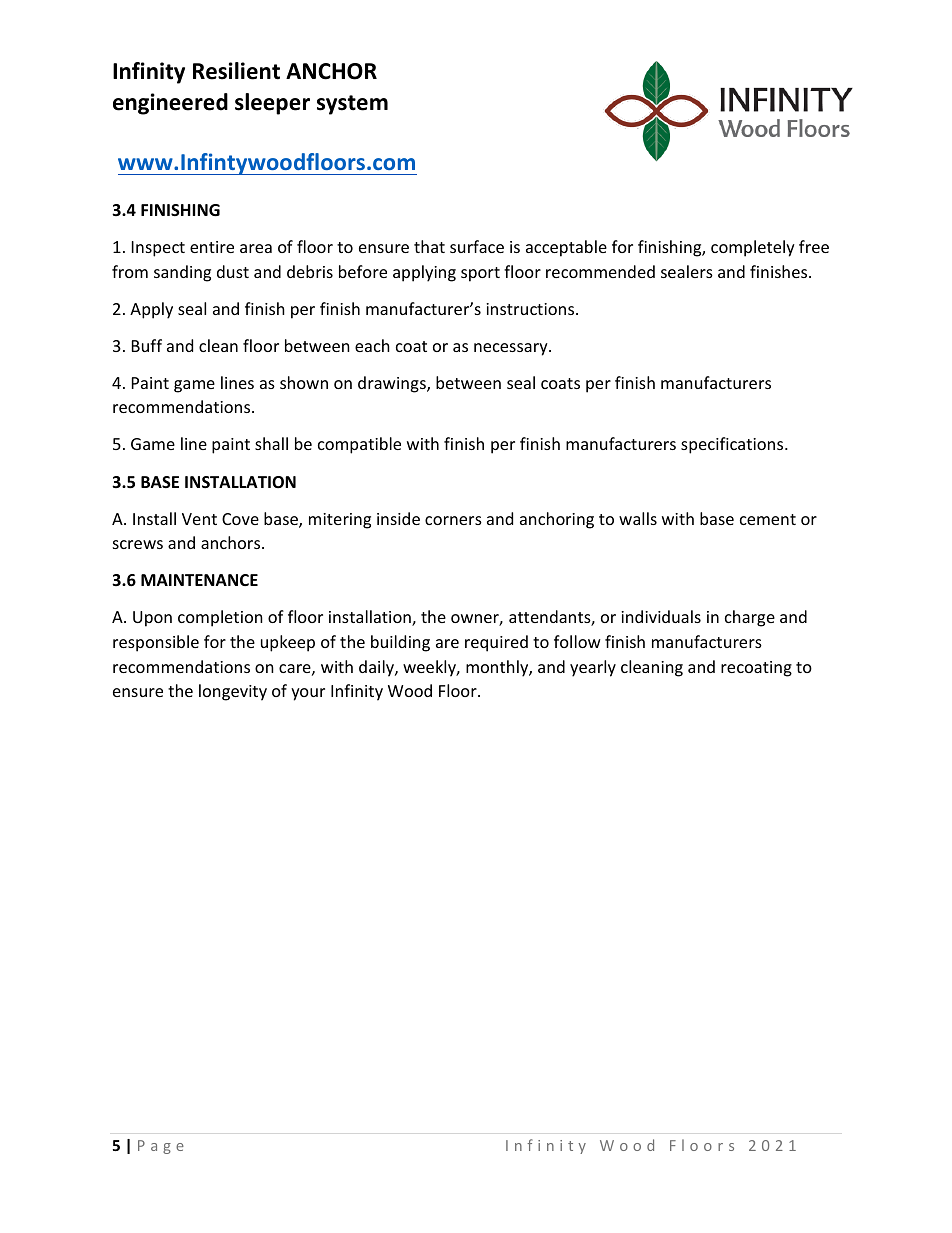 Image resolution: width=952 pixels, height=1233 pixels. What do you see at coordinates (753, 248) in the screenshot?
I see `completely` at bounding box center [753, 248].
